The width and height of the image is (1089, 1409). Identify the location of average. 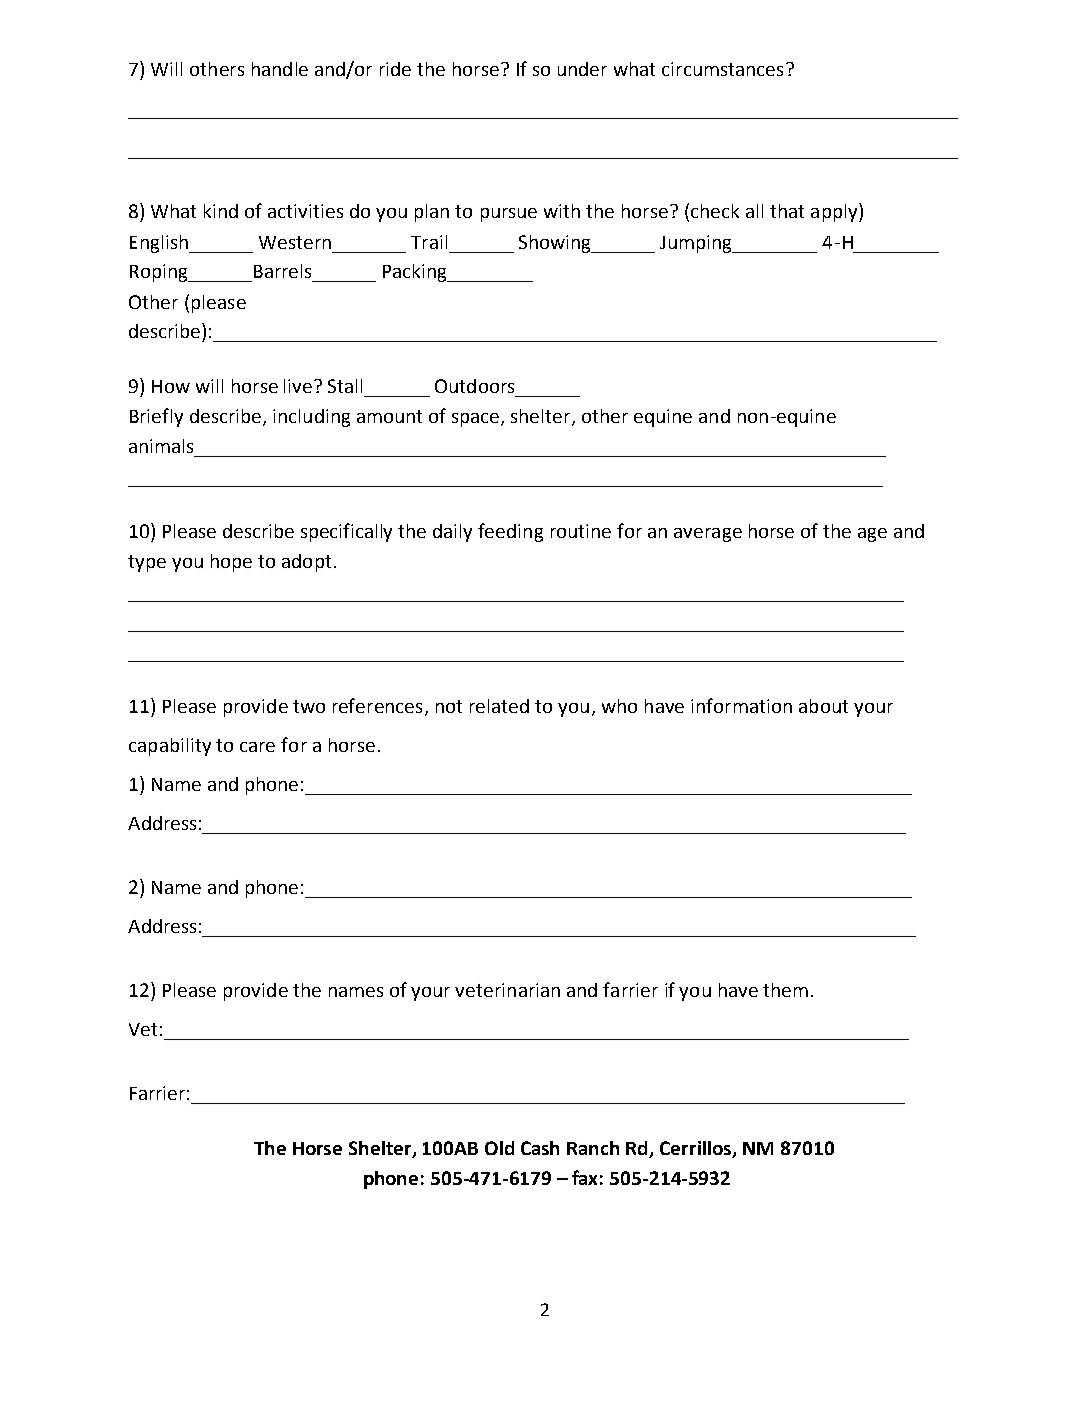
(708, 535).
